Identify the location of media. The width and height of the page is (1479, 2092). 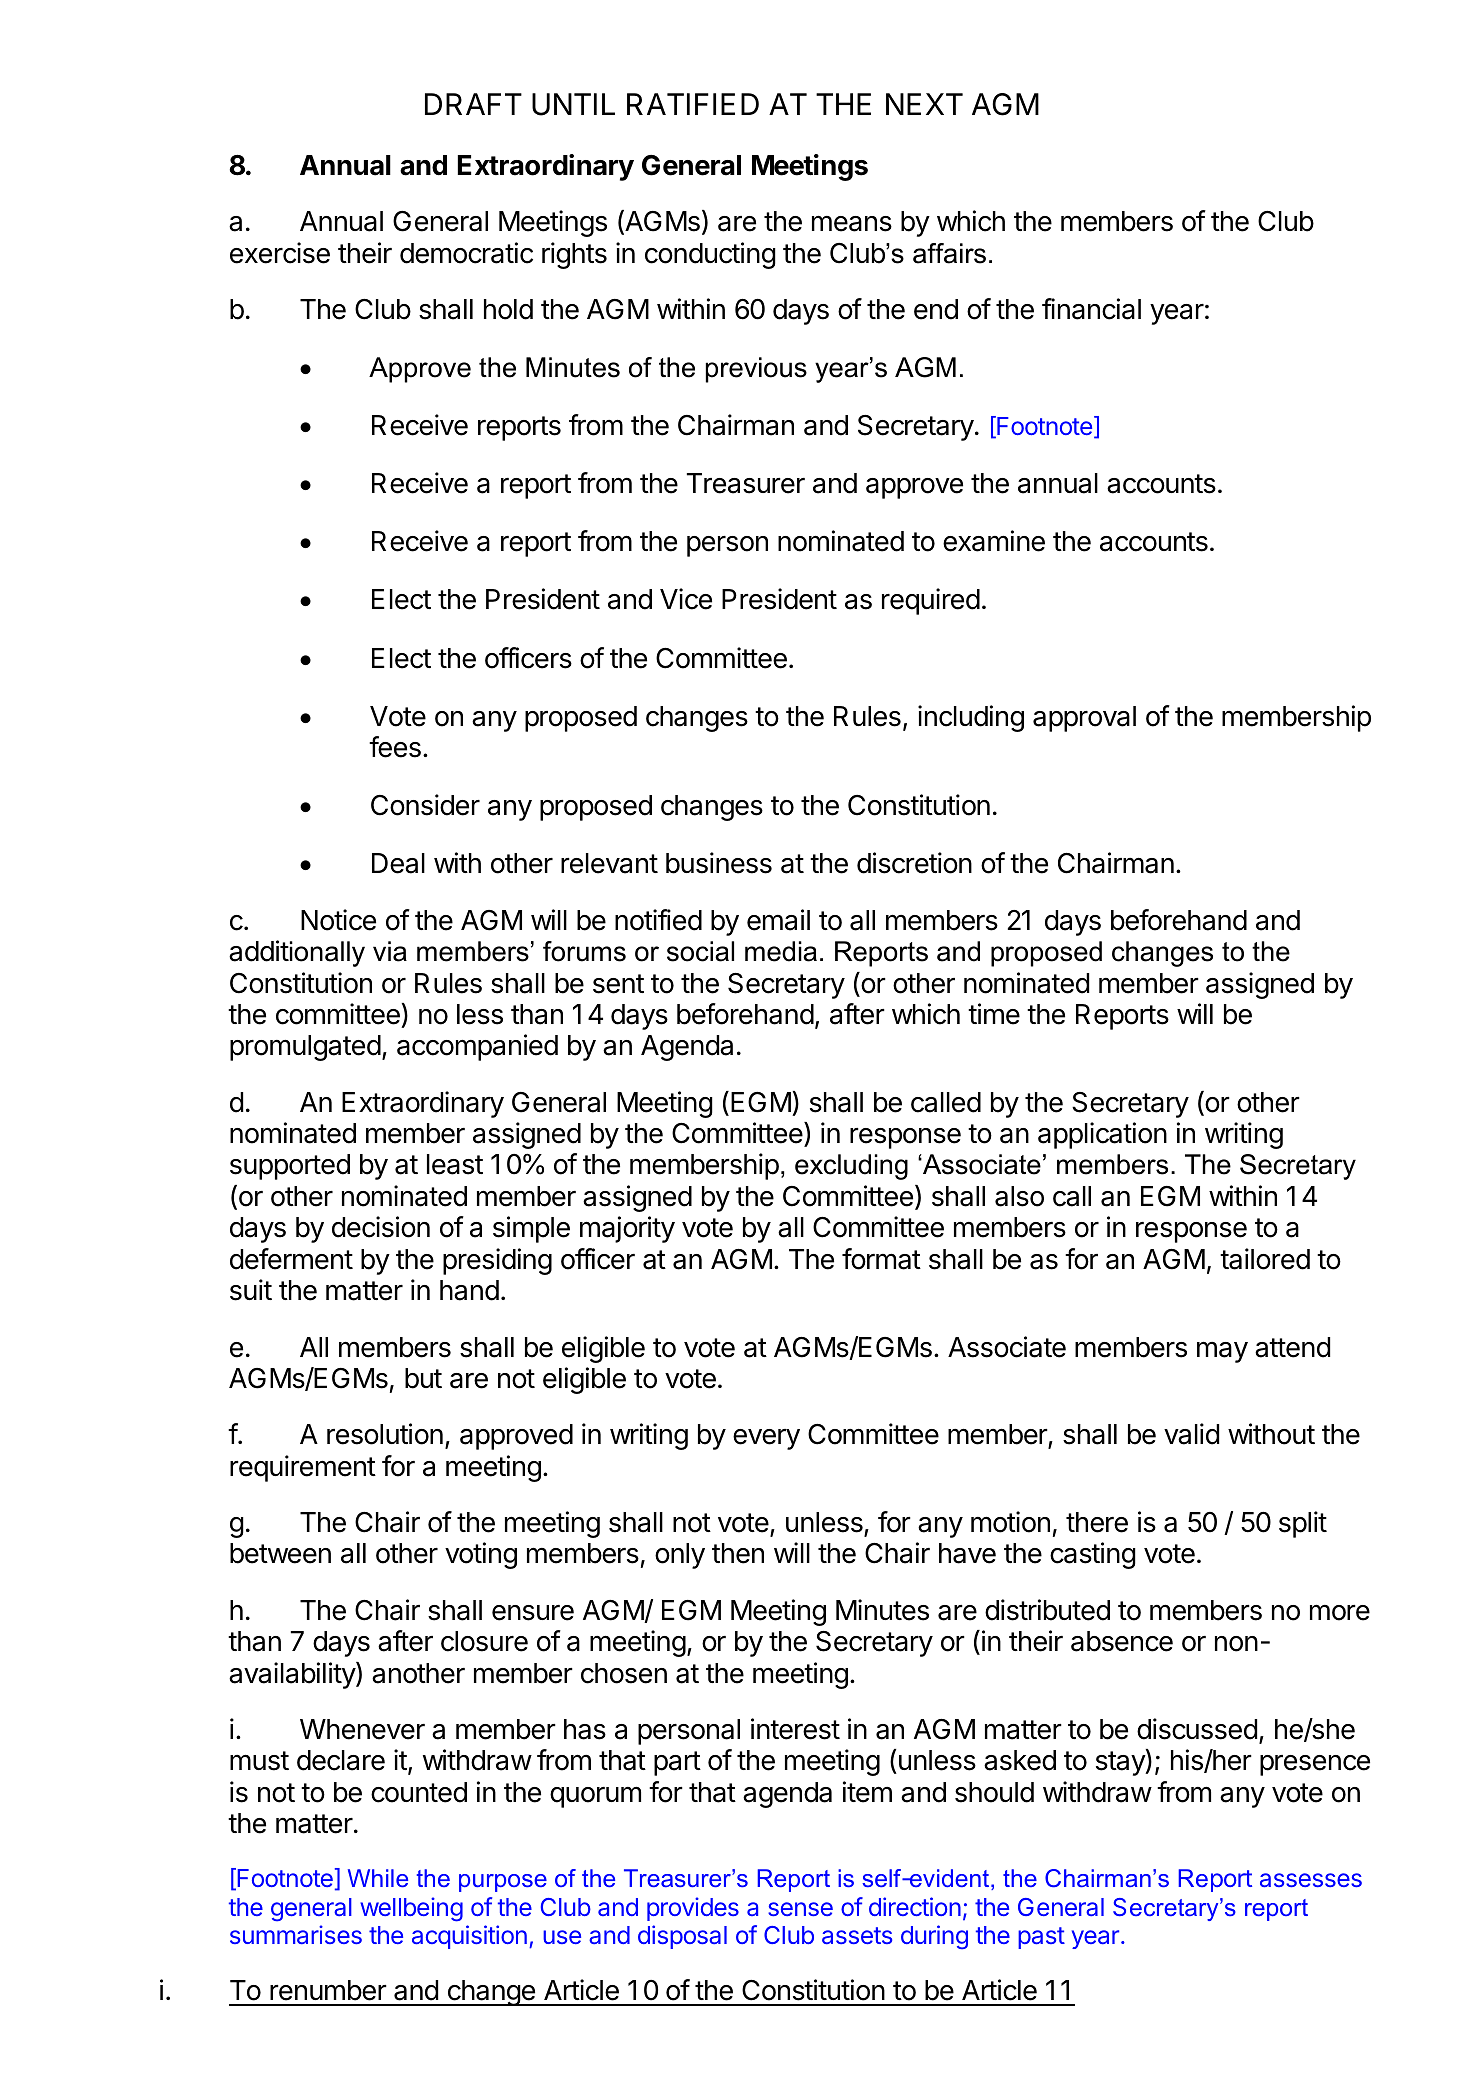
(781, 951).
